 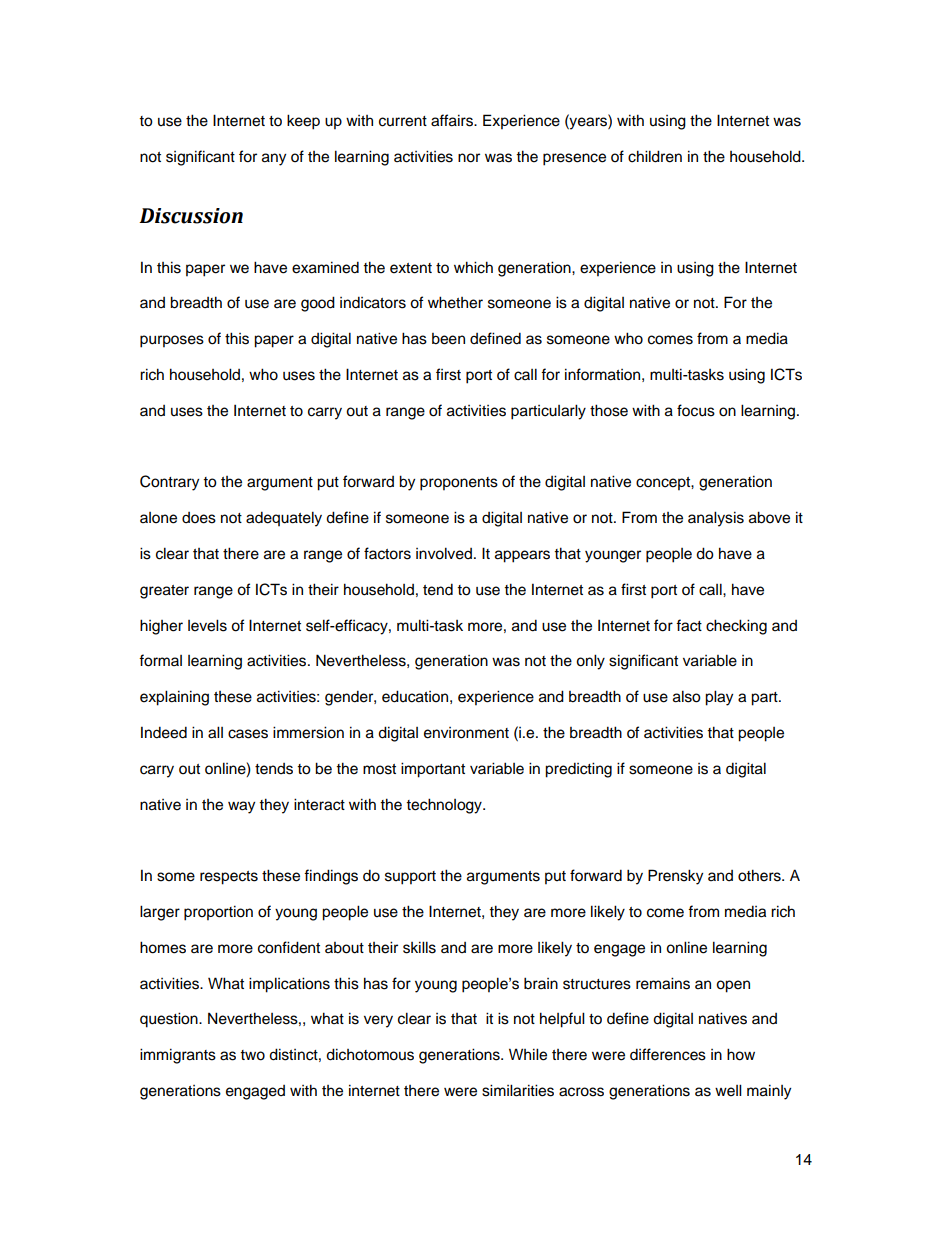 What do you see at coordinates (696, 410) in the screenshot?
I see `focus` at bounding box center [696, 410].
